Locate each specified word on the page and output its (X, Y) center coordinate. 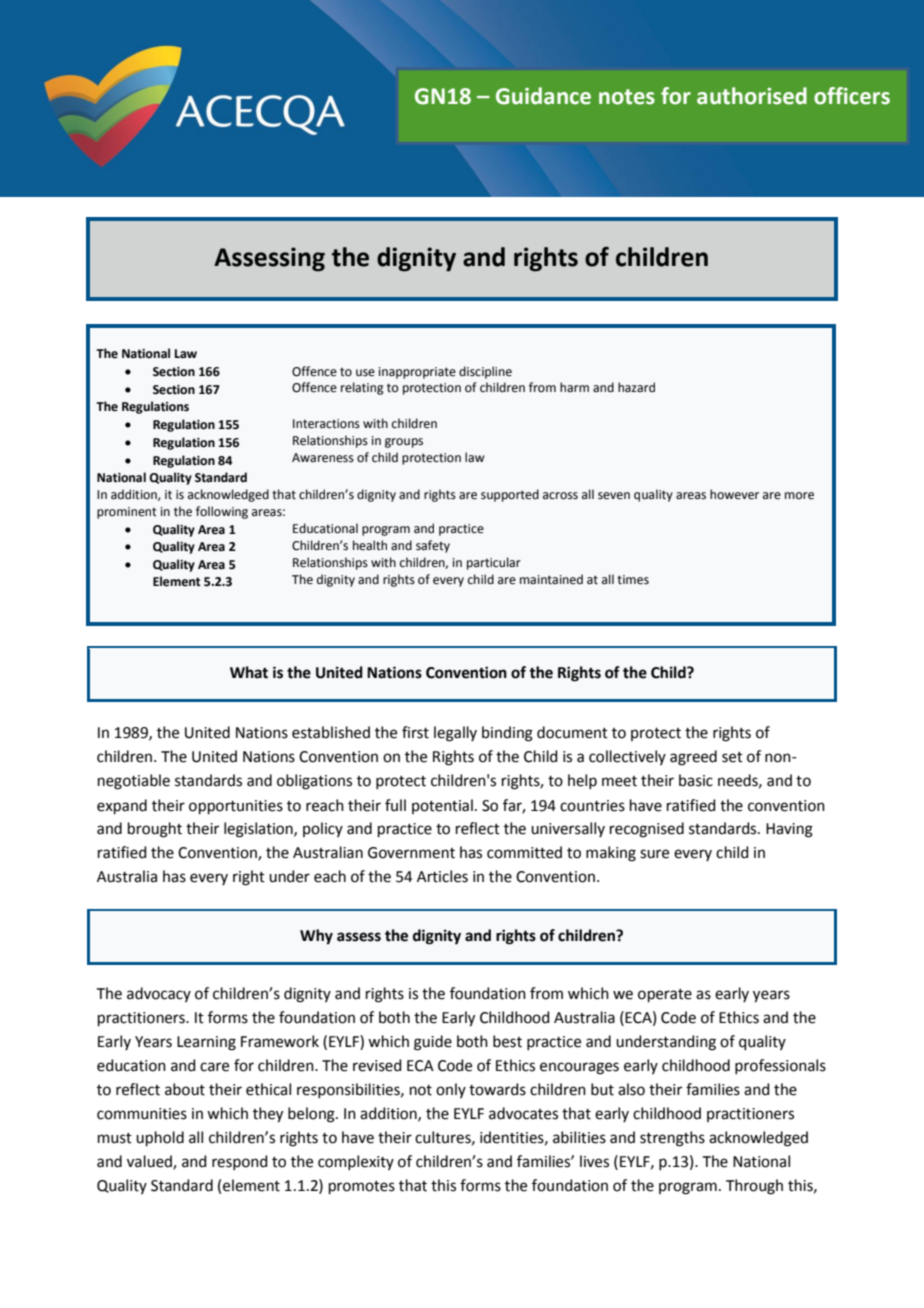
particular (494, 563)
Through (754, 1187)
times (633, 580)
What (249, 672)
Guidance (543, 96)
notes (627, 97)
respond (240, 1162)
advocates (523, 1113)
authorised (752, 96)
